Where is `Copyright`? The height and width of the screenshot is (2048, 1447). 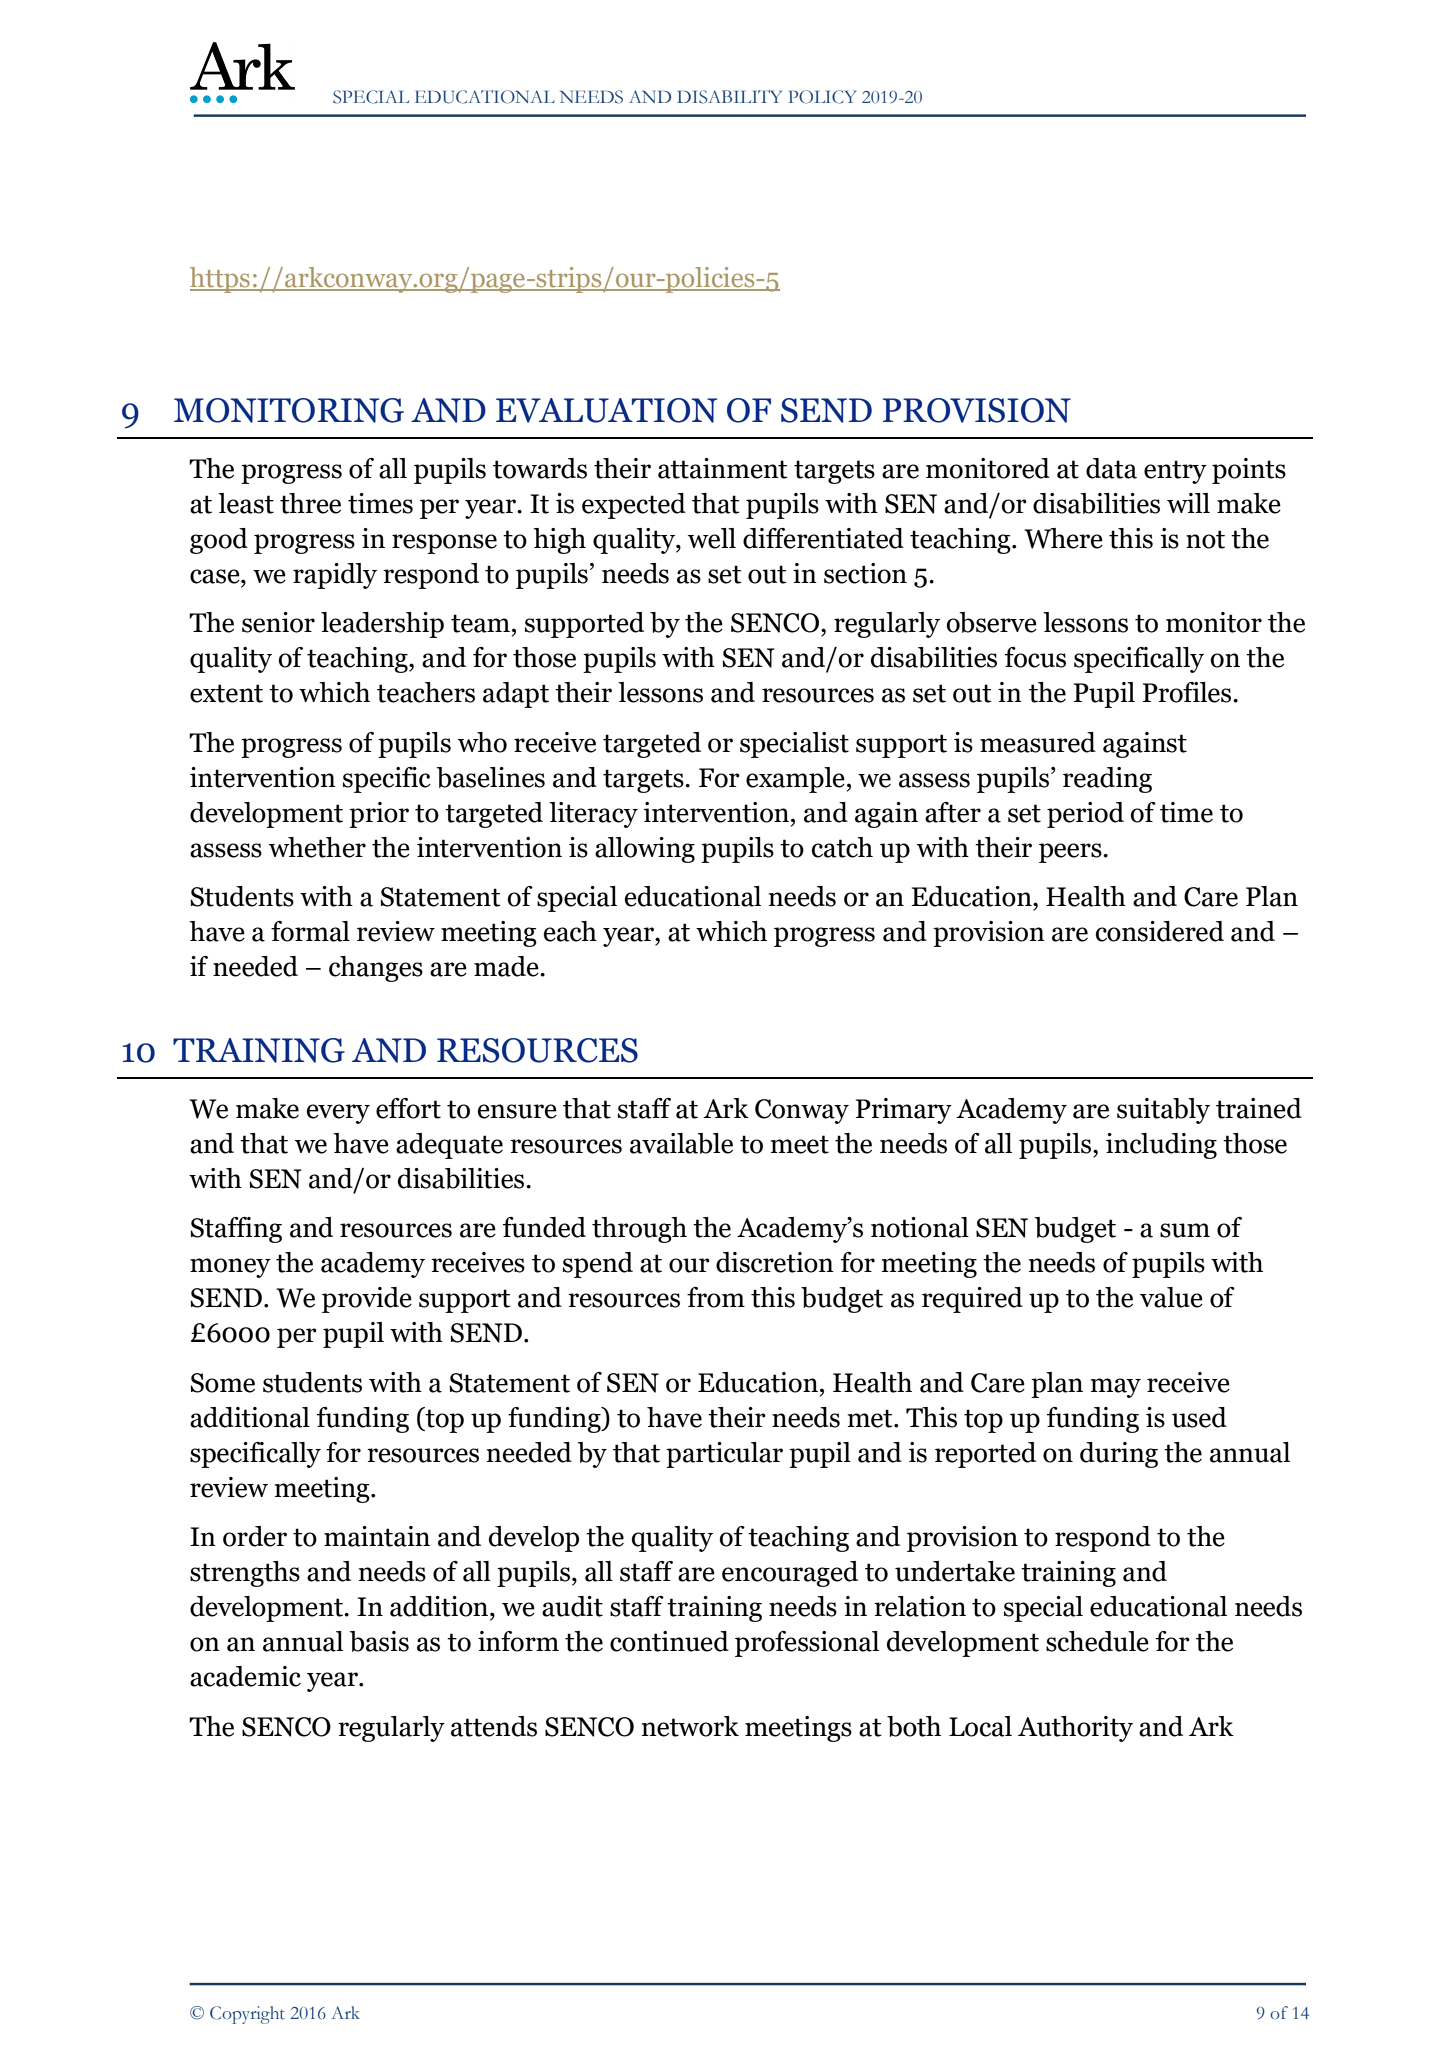
Copyright is located at coordinates (247, 2015).
